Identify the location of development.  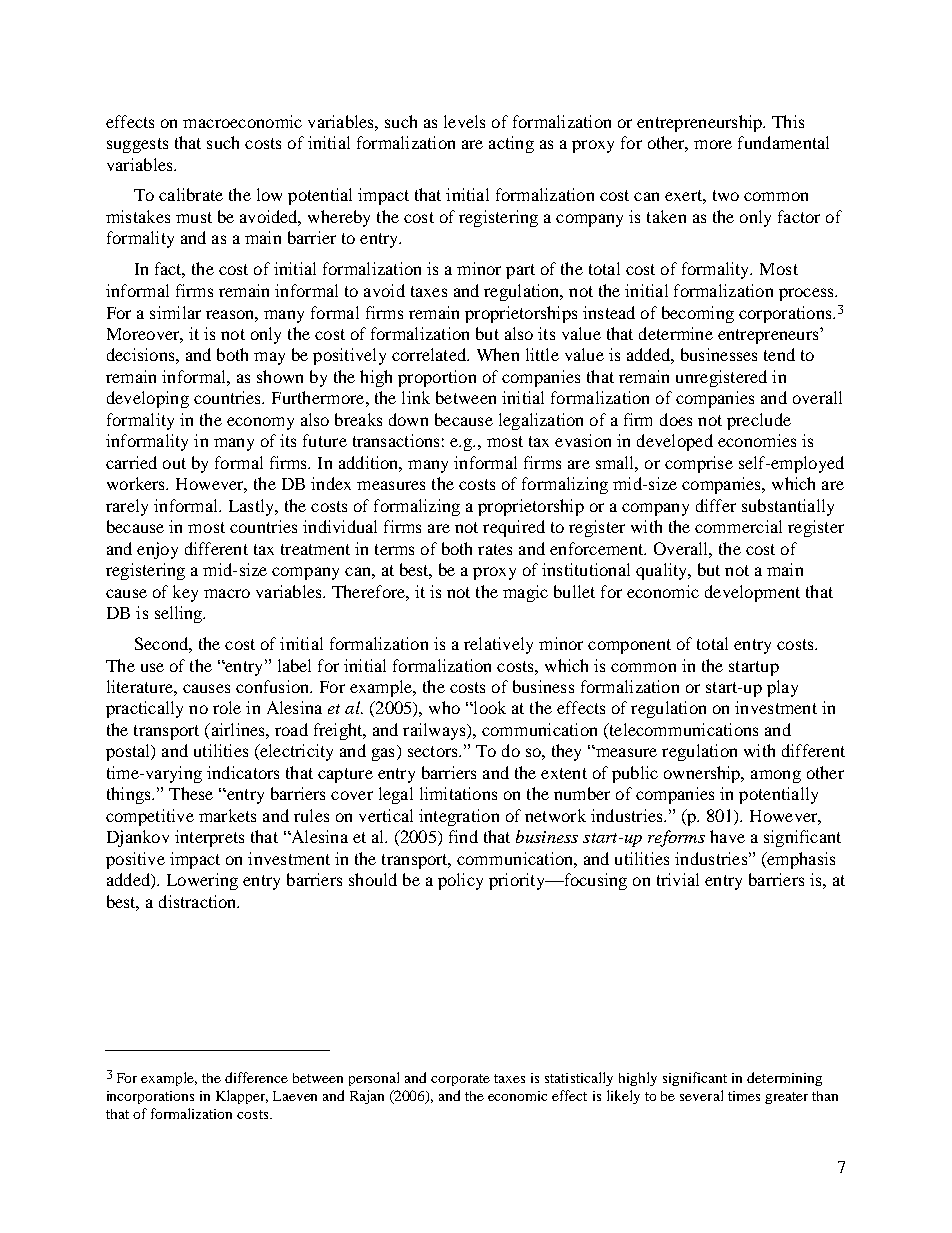
(752, 593).
